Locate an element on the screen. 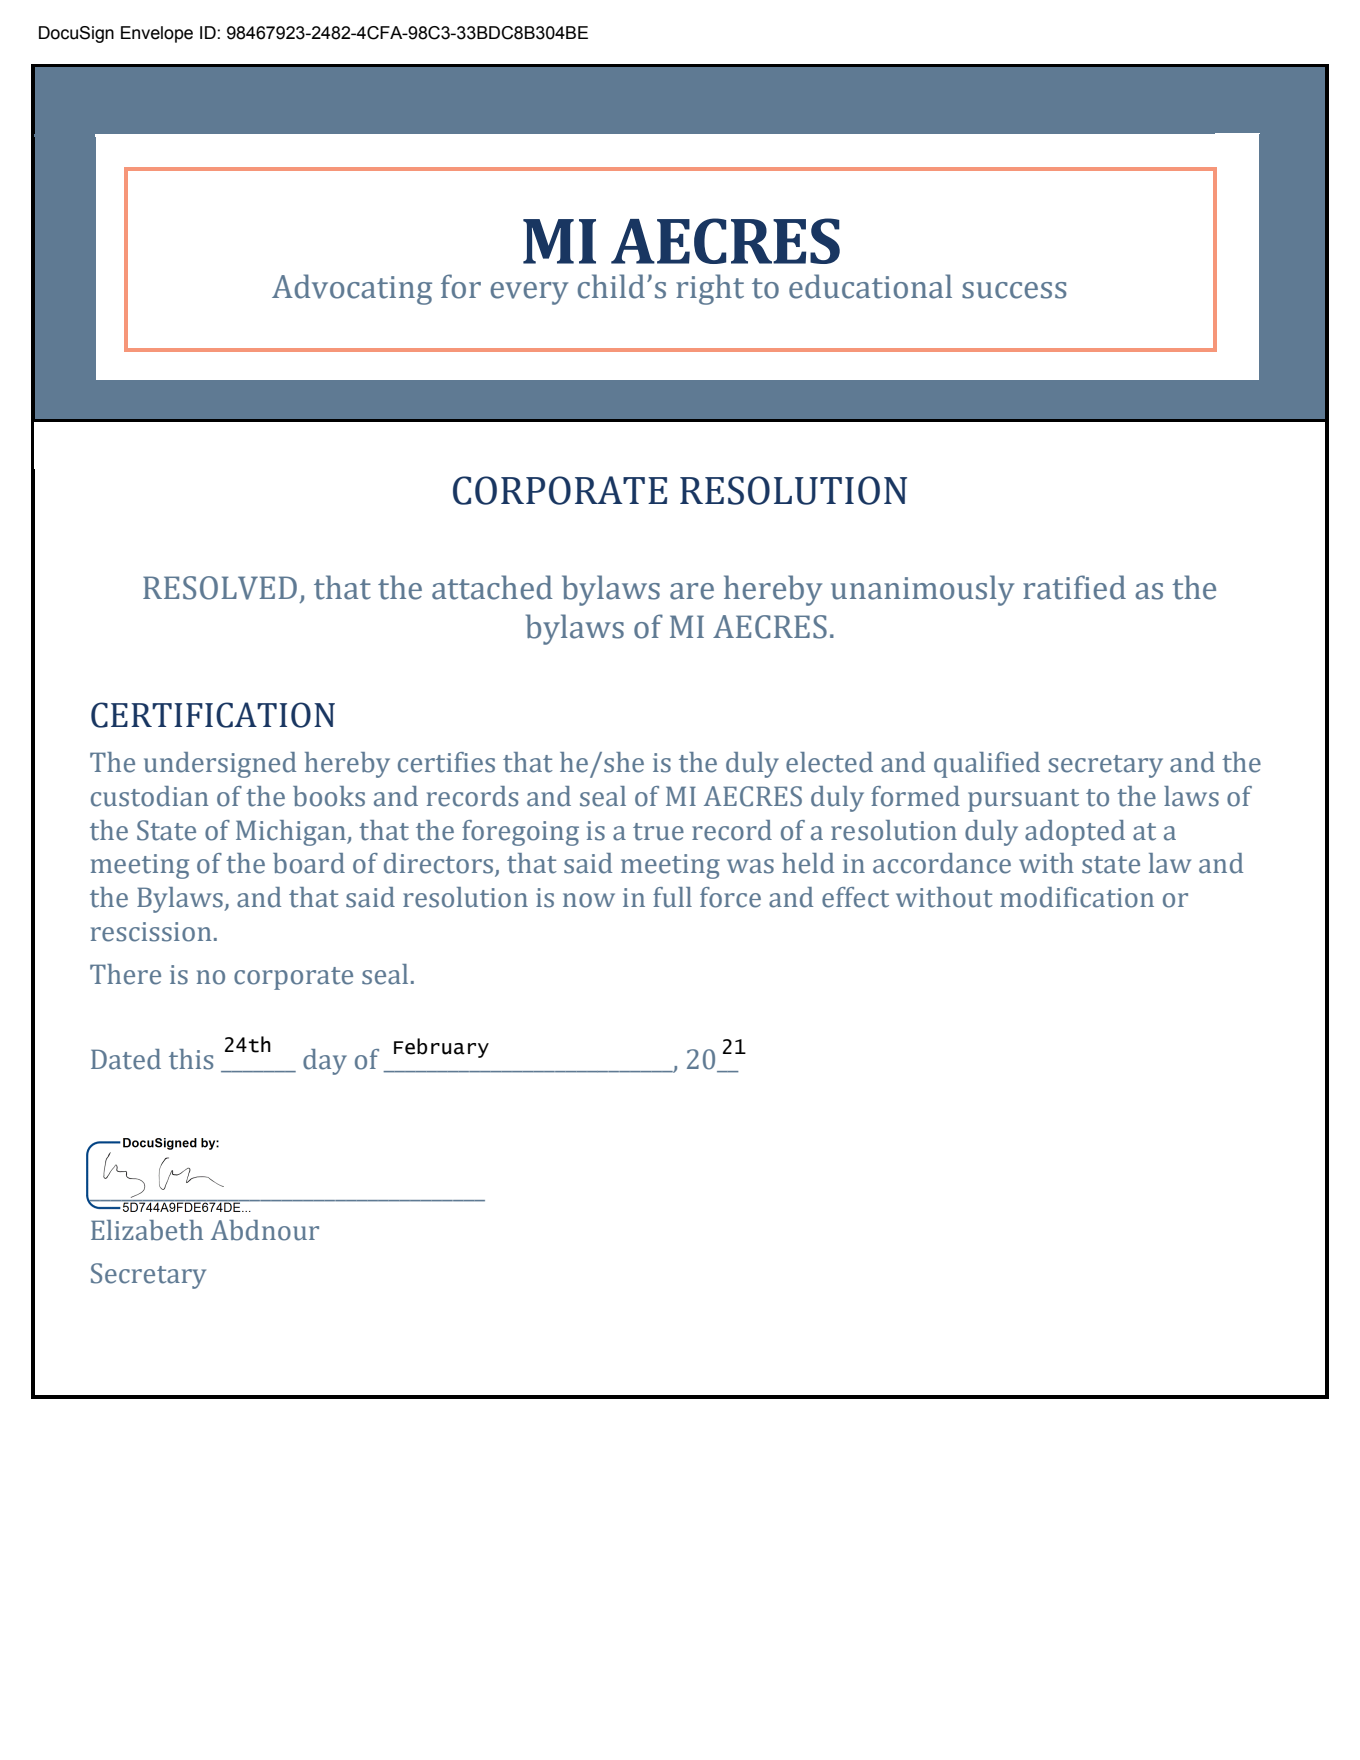  RESOLVED is located at coordinates (220, 588).
